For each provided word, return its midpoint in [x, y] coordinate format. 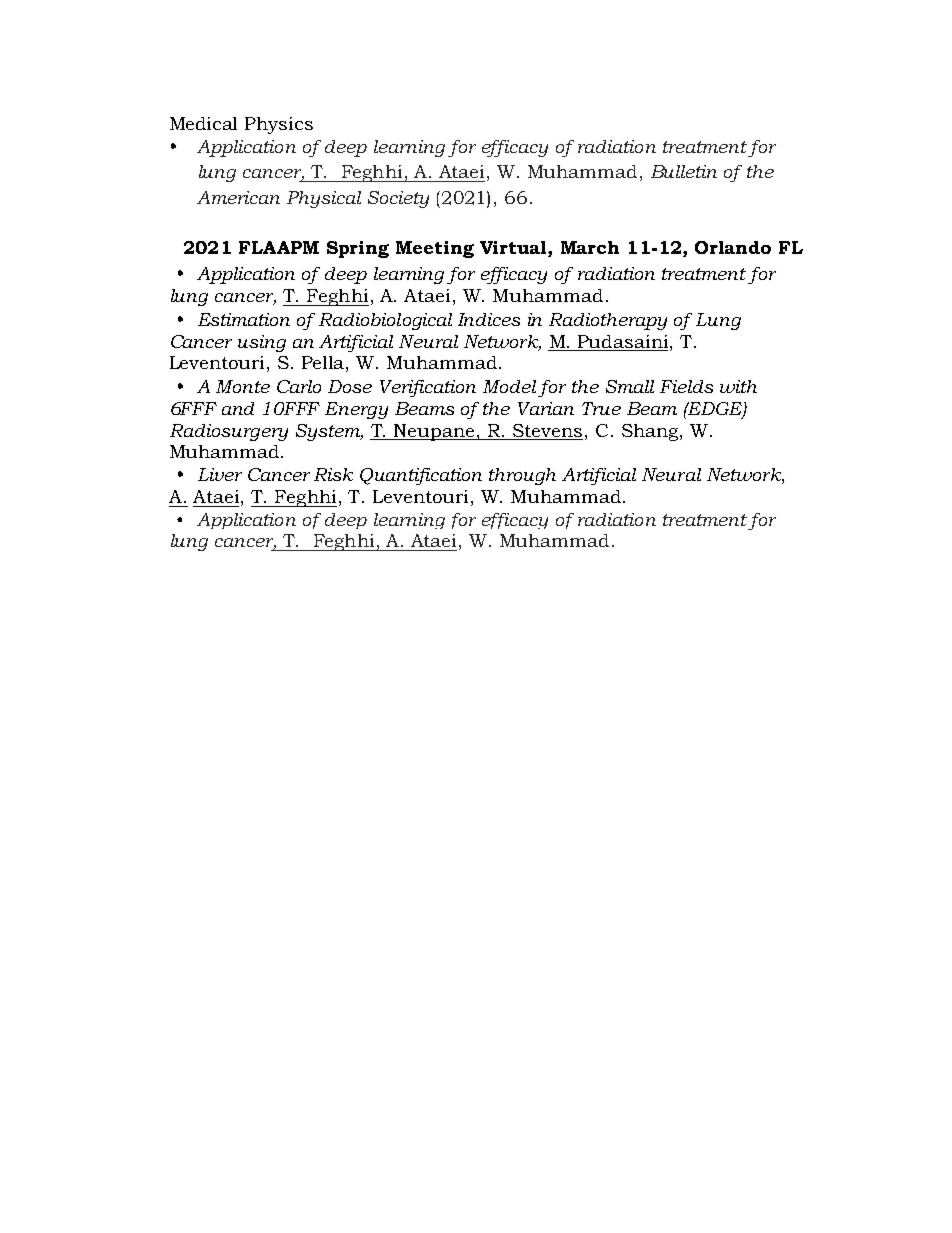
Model [509, 386]
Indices [489, 319]
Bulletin [684, 171]
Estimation [244, 319]
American [238, 197]
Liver [220, 474]
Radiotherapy [608, 321]
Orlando [733, 247]
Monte [243, 386]
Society [398, 199]
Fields [686, 386]
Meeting [435, 249]
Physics [279, 125]
